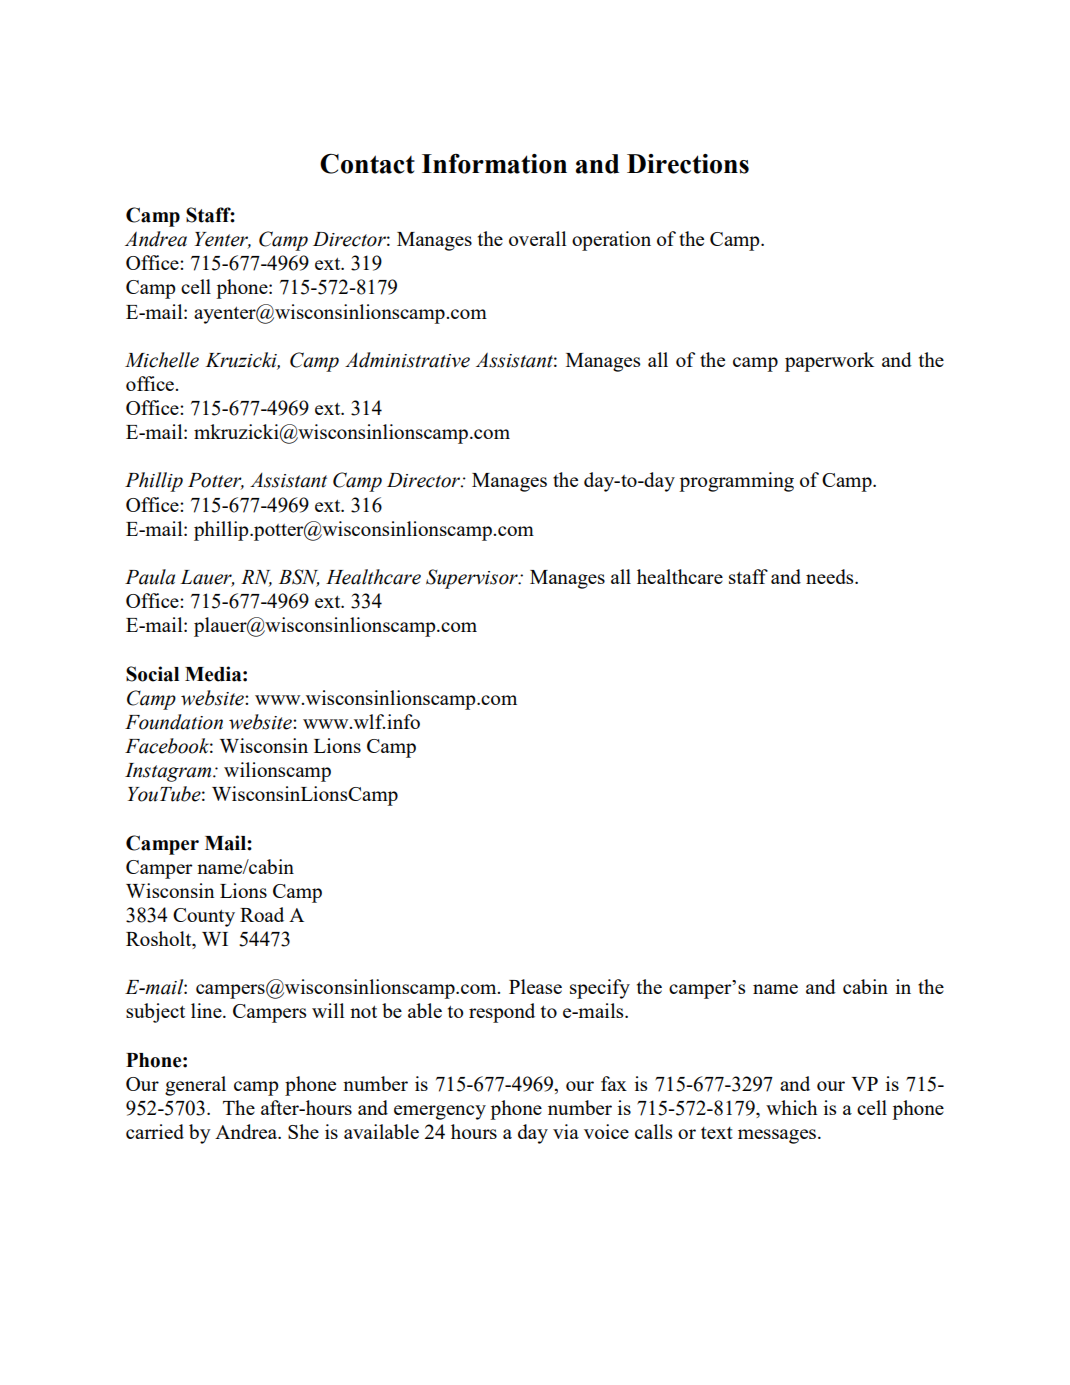 Image resolution: width=1070 pixels, height=1385 pixels. Describe the element at coordinates (688, 164) in the screenshot. I see `Directions` at that location.
